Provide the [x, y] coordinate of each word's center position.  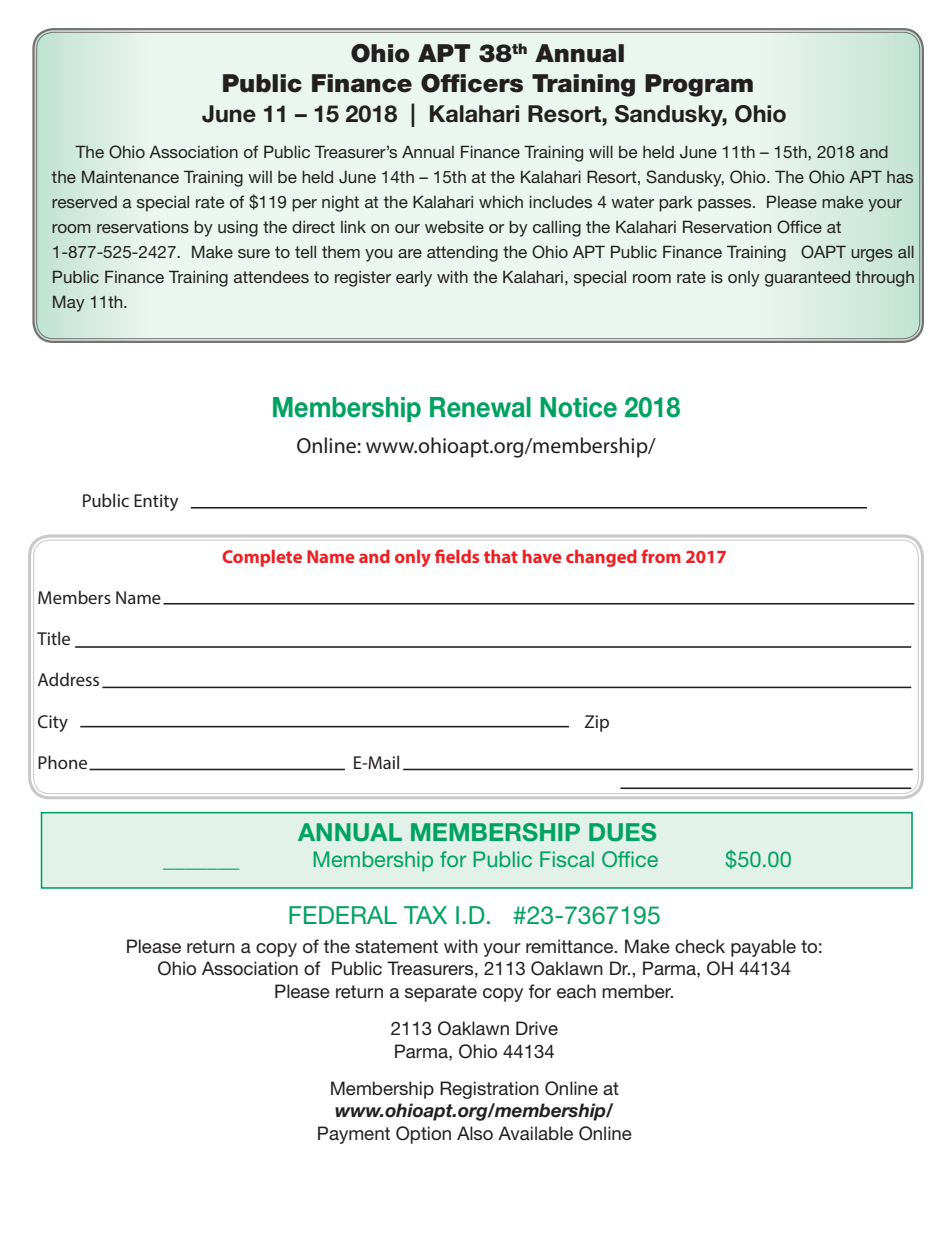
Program [699, 85]
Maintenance [130, 176]
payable [763, 948]
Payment [354, 1135]
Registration [489, 1090]
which [501, 201]
